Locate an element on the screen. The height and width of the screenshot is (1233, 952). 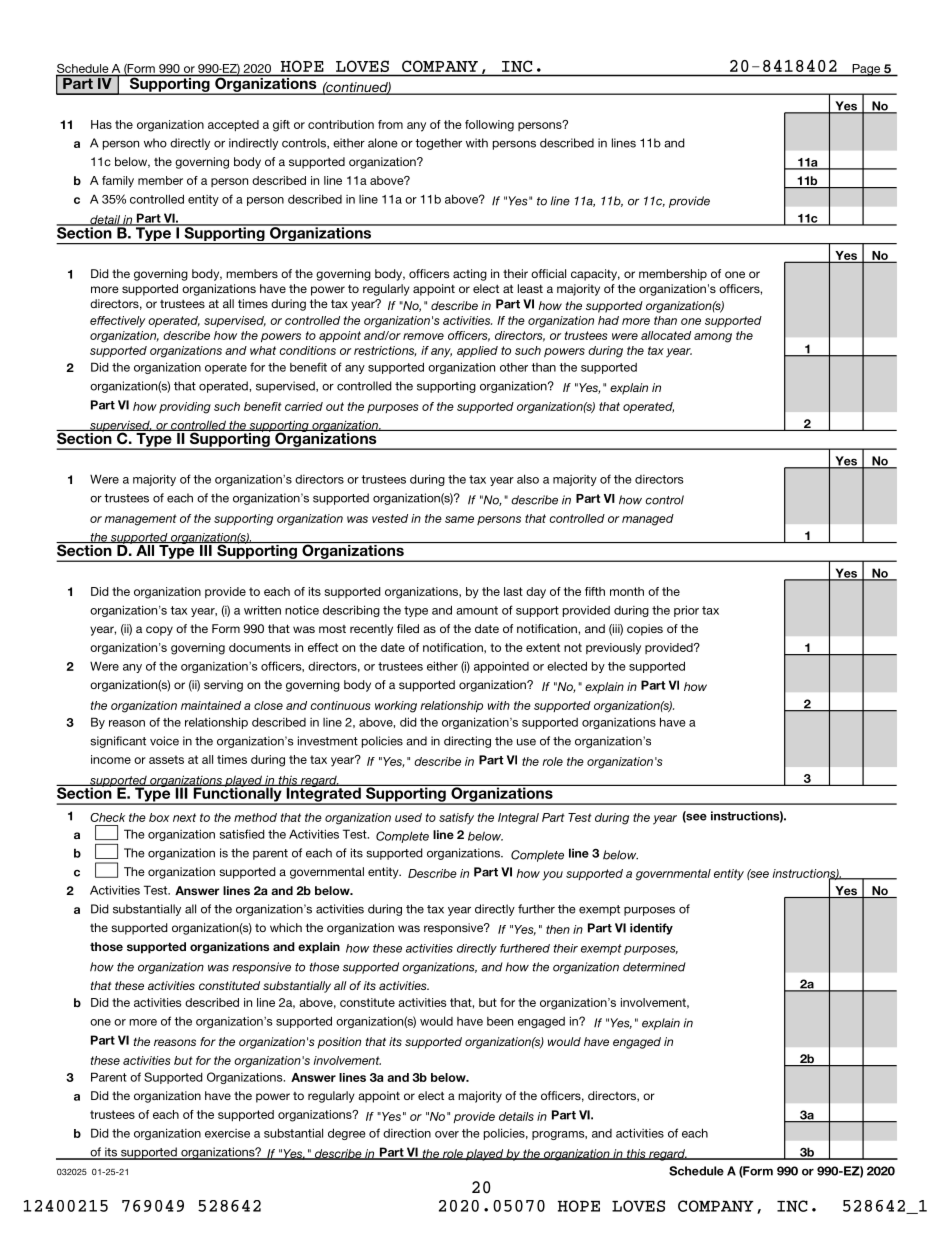
who is located at coordinates (155, 143).
